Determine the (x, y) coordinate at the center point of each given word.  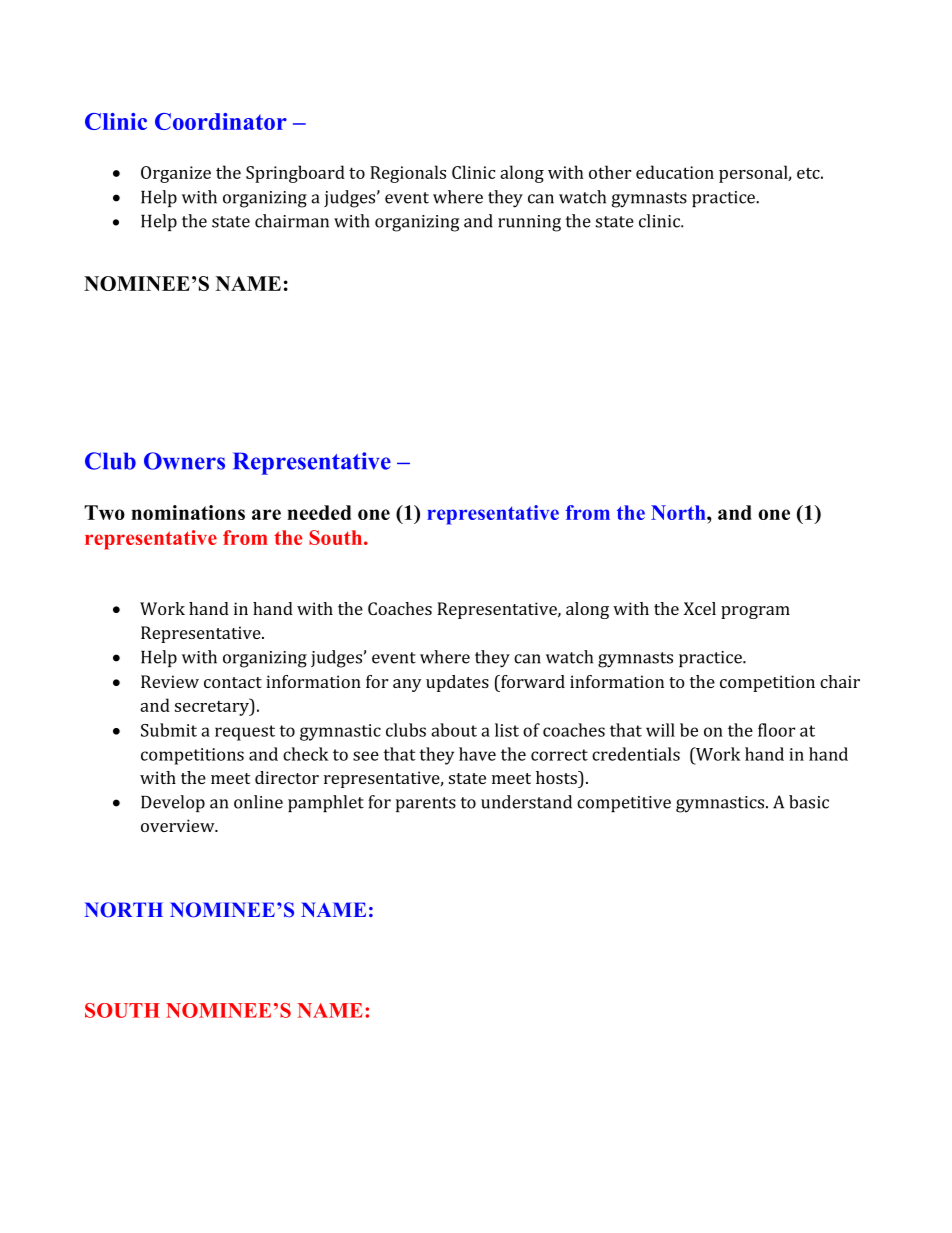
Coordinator (221, 121)
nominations (188, 512)
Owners (184, 461)
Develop (173, 803)
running (529, 223)
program (755, 612)
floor (776, 730)
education (675, 172)
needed (319, 512)
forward (532, 681)
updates (457, 683)
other (610, 172)
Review (170, 681)
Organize (176, 174)
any (407, 685)
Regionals (408, 174)
